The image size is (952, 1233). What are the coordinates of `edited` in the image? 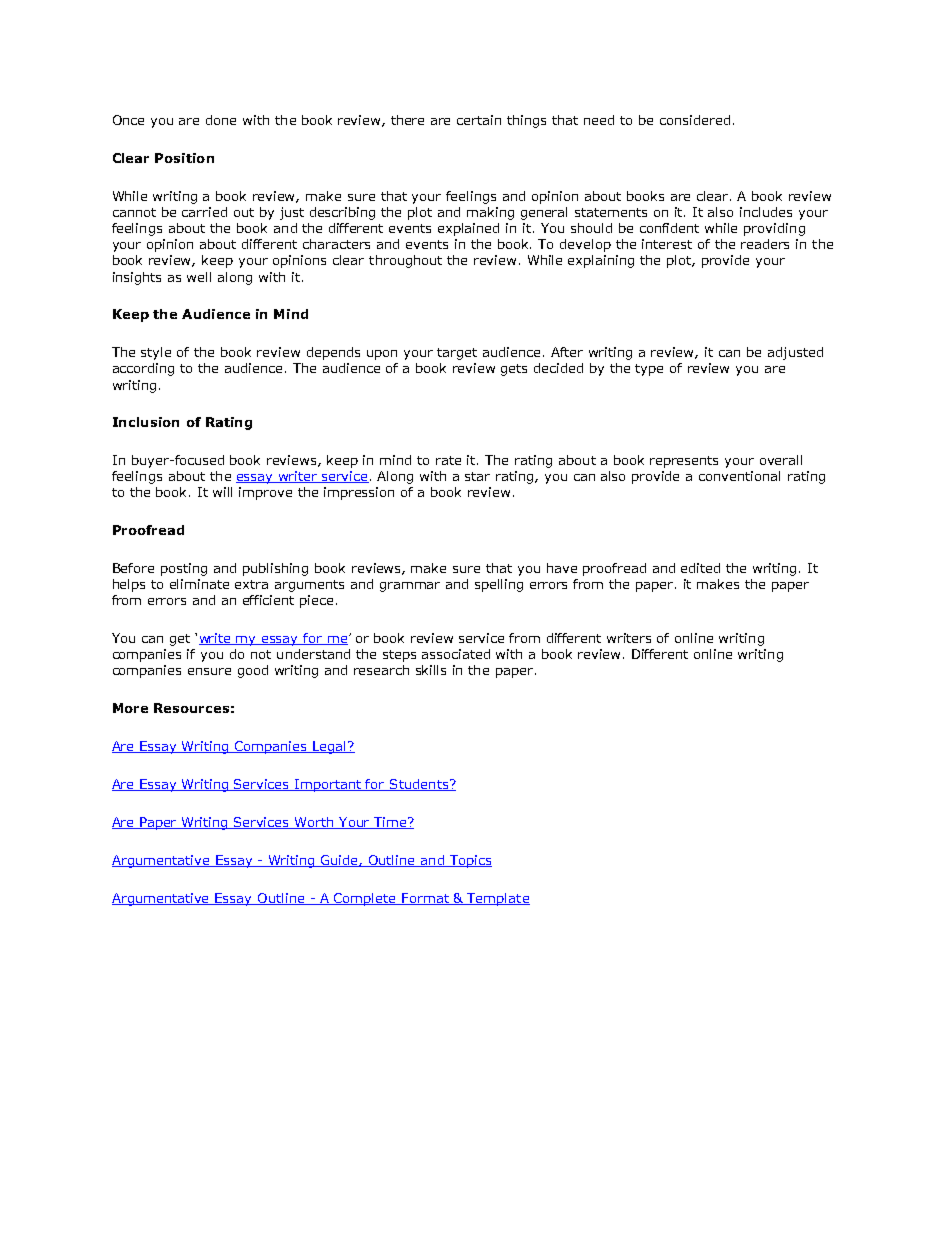 It's located at (700, 568).
